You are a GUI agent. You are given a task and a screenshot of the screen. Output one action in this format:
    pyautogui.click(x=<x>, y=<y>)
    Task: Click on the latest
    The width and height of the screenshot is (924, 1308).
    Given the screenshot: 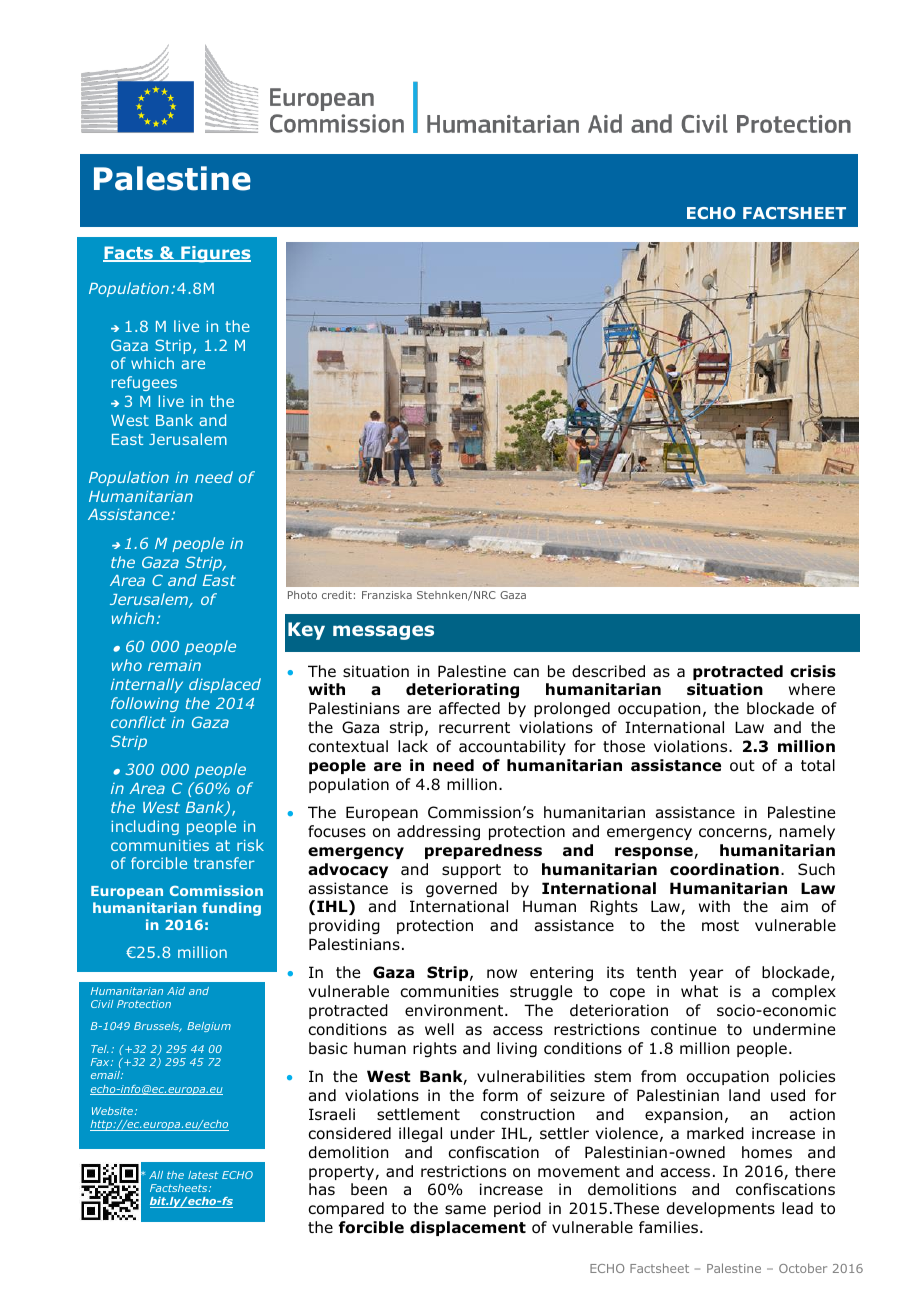 What is the action you would take?
    pyautogui.click(x=203, y=1175)
